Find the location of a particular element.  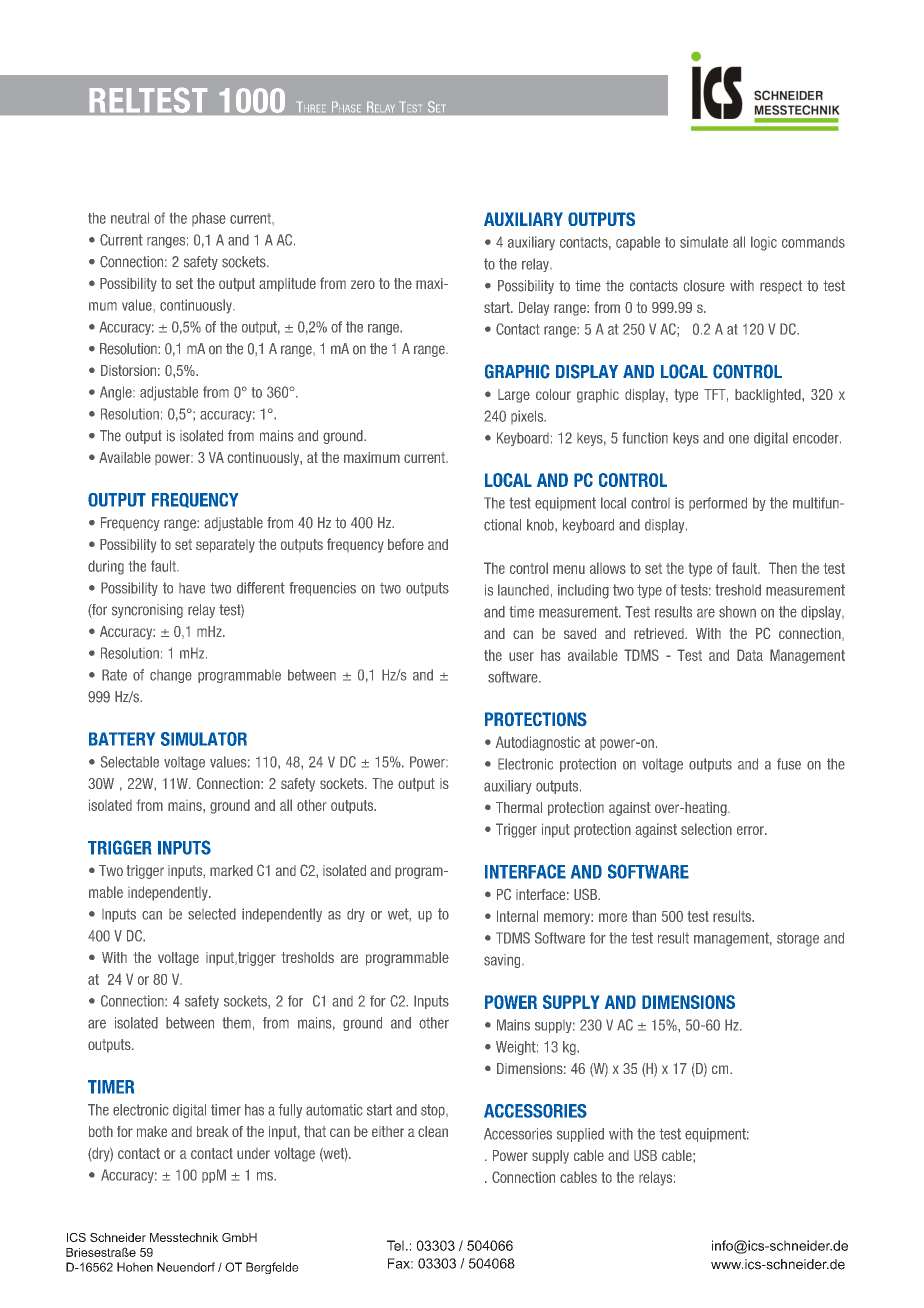

clean is located at coordinates (433, 1131).
